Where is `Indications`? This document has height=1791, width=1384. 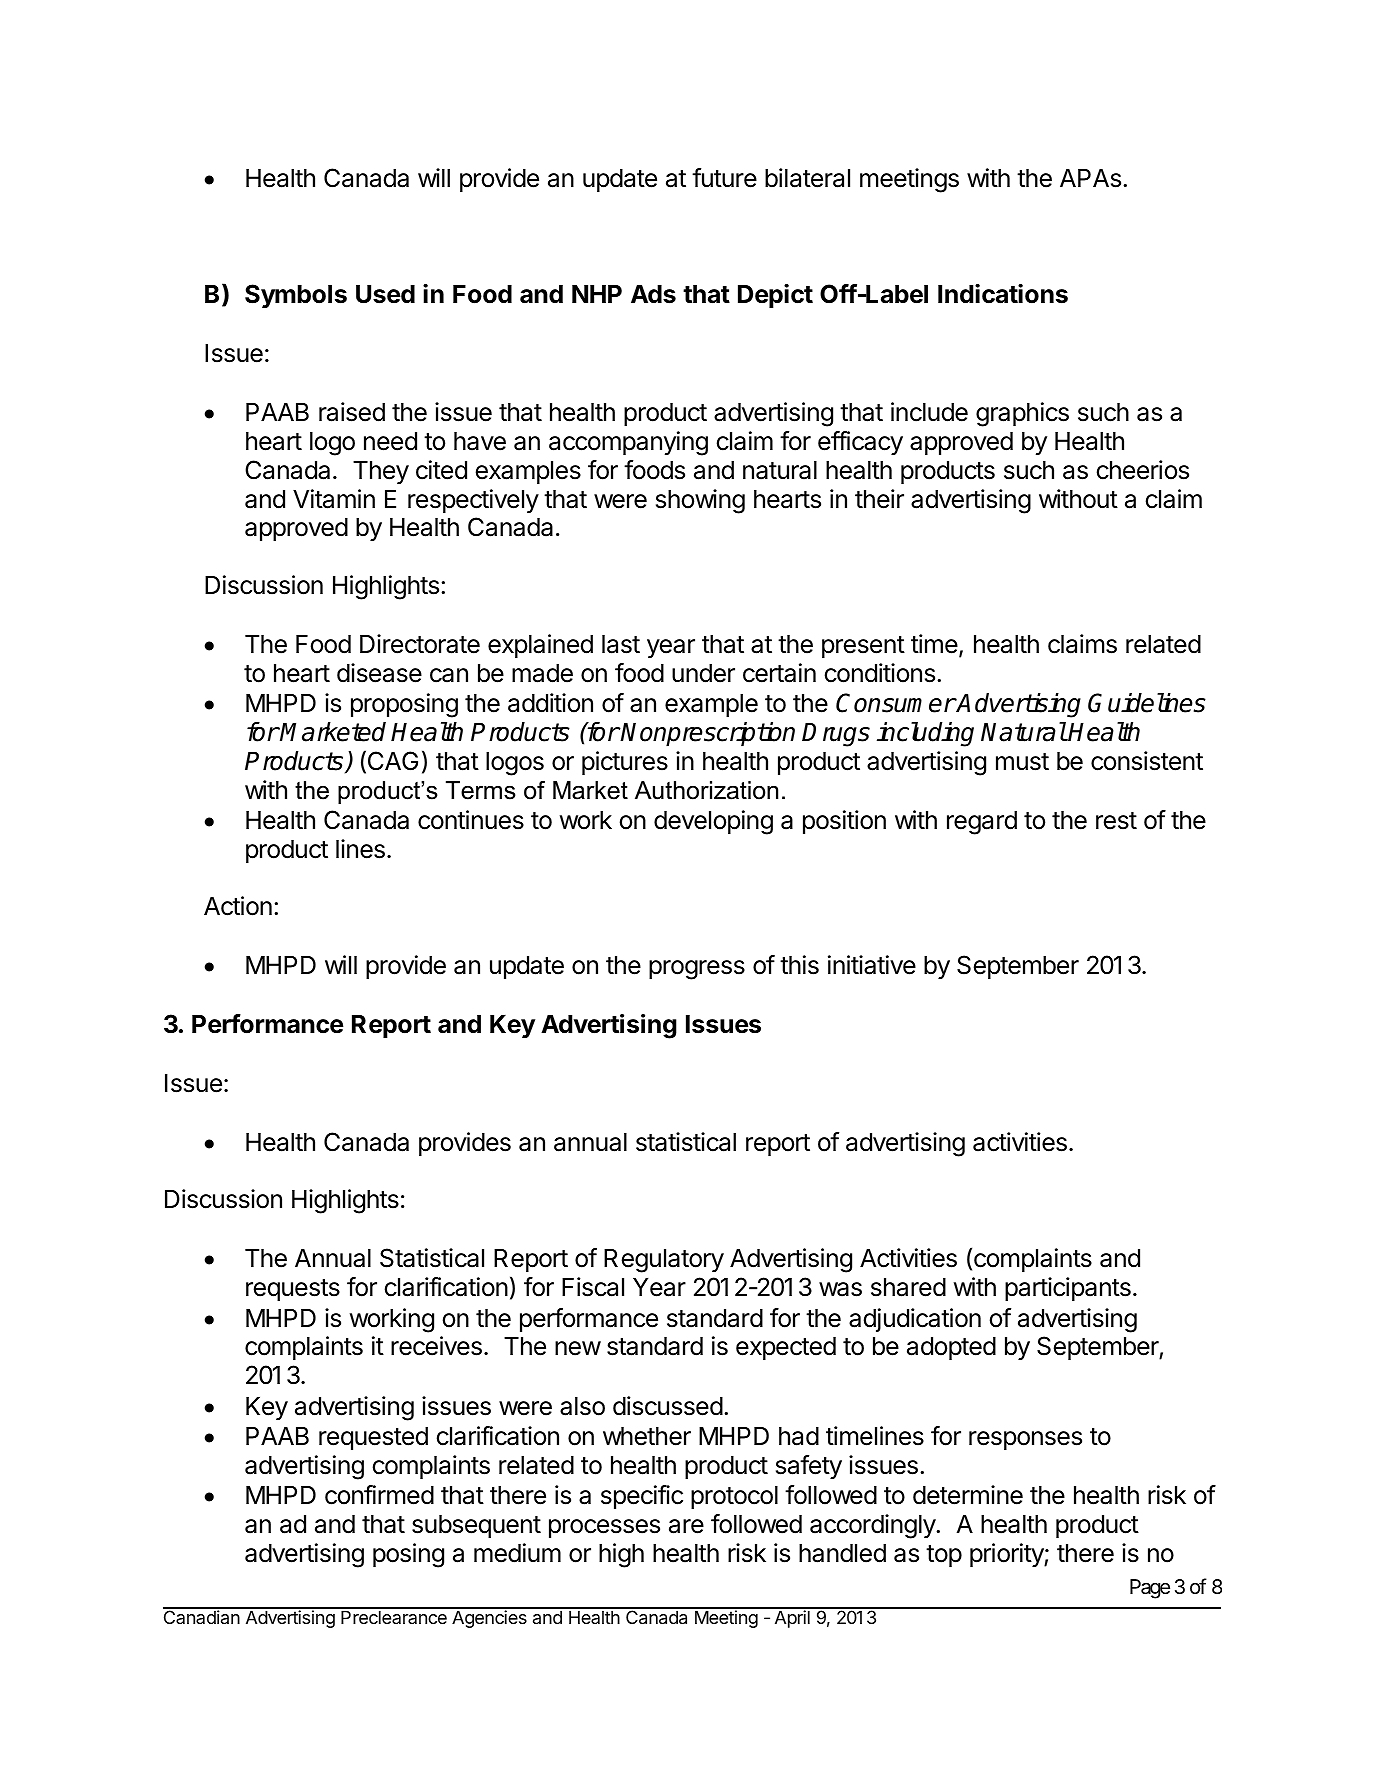
Indications is located at coordinates (1003, 294).
